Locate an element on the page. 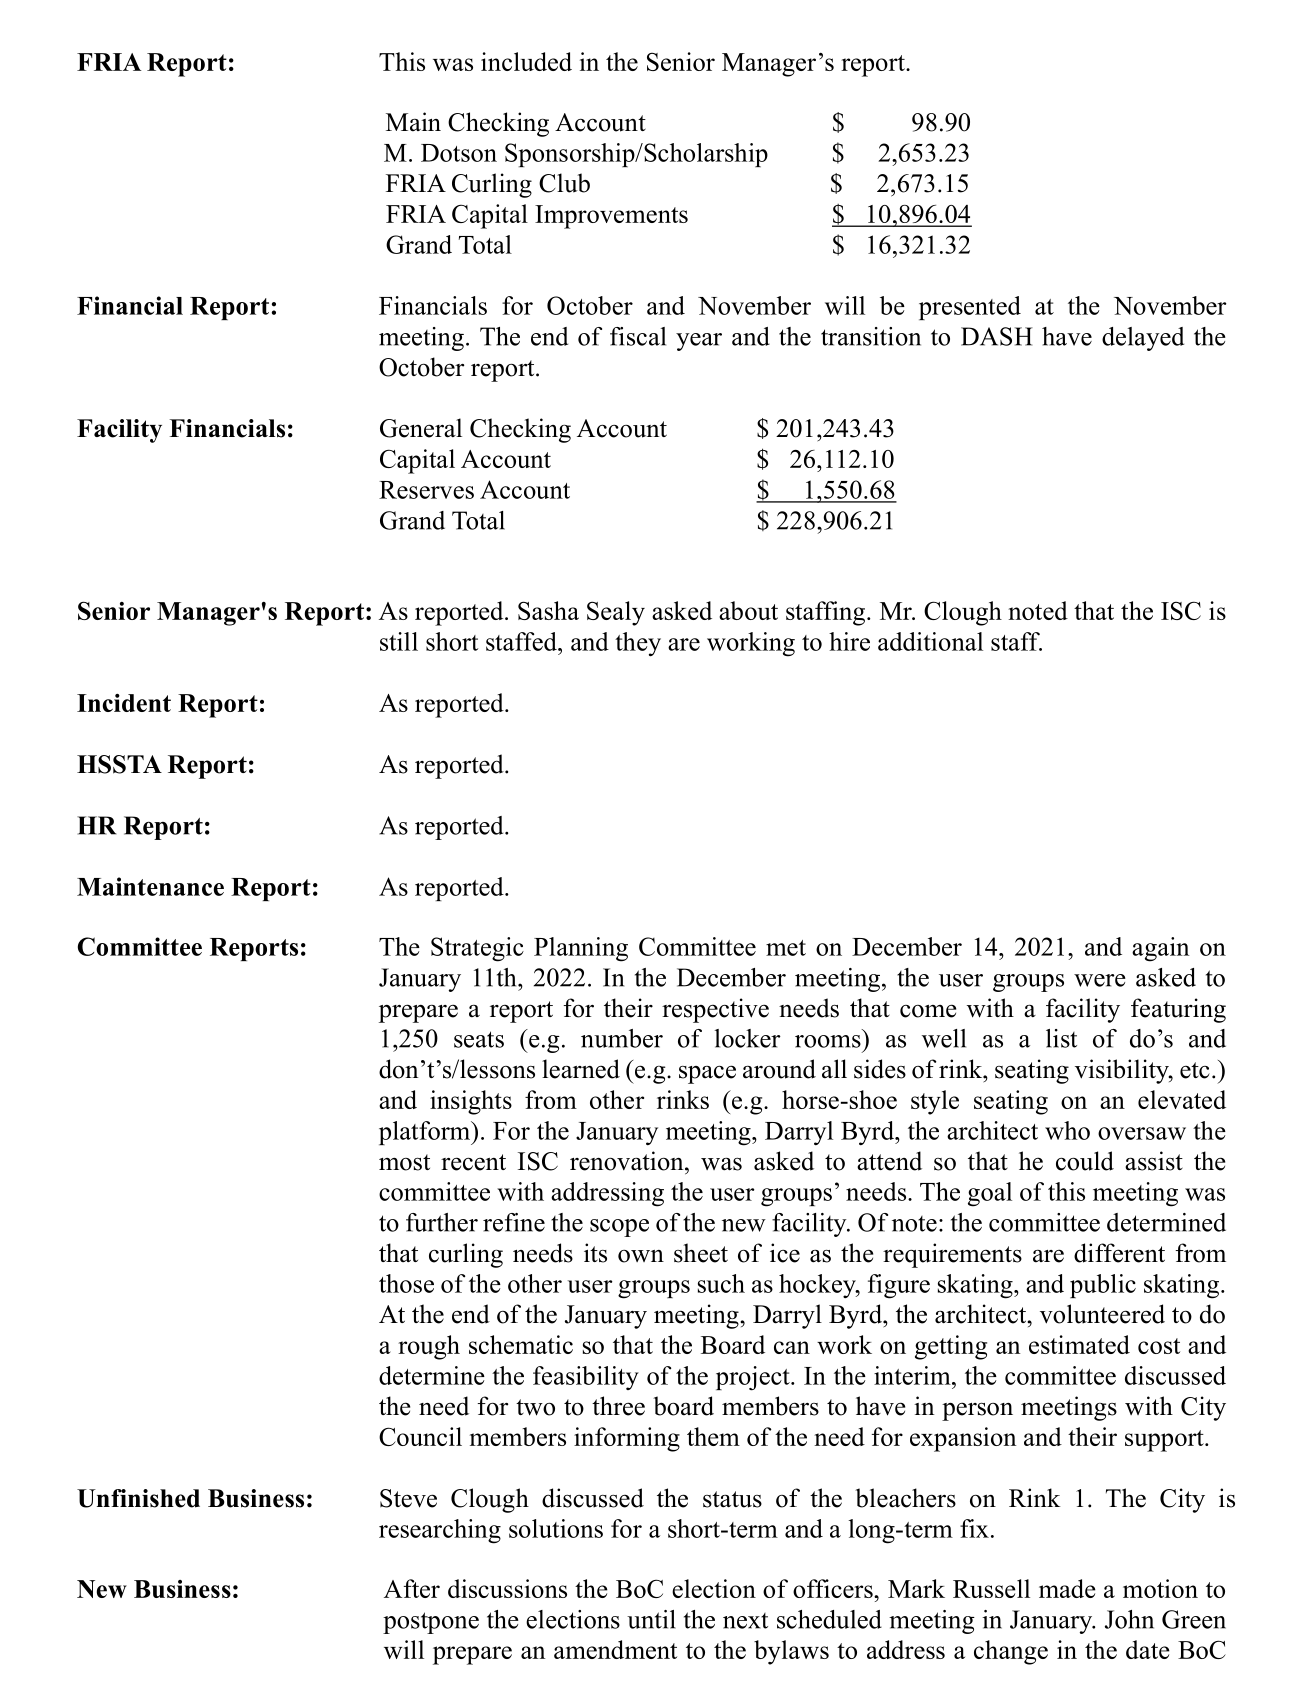 This document has height=1688, width=1304. included is located at coordinates (526, 61).
